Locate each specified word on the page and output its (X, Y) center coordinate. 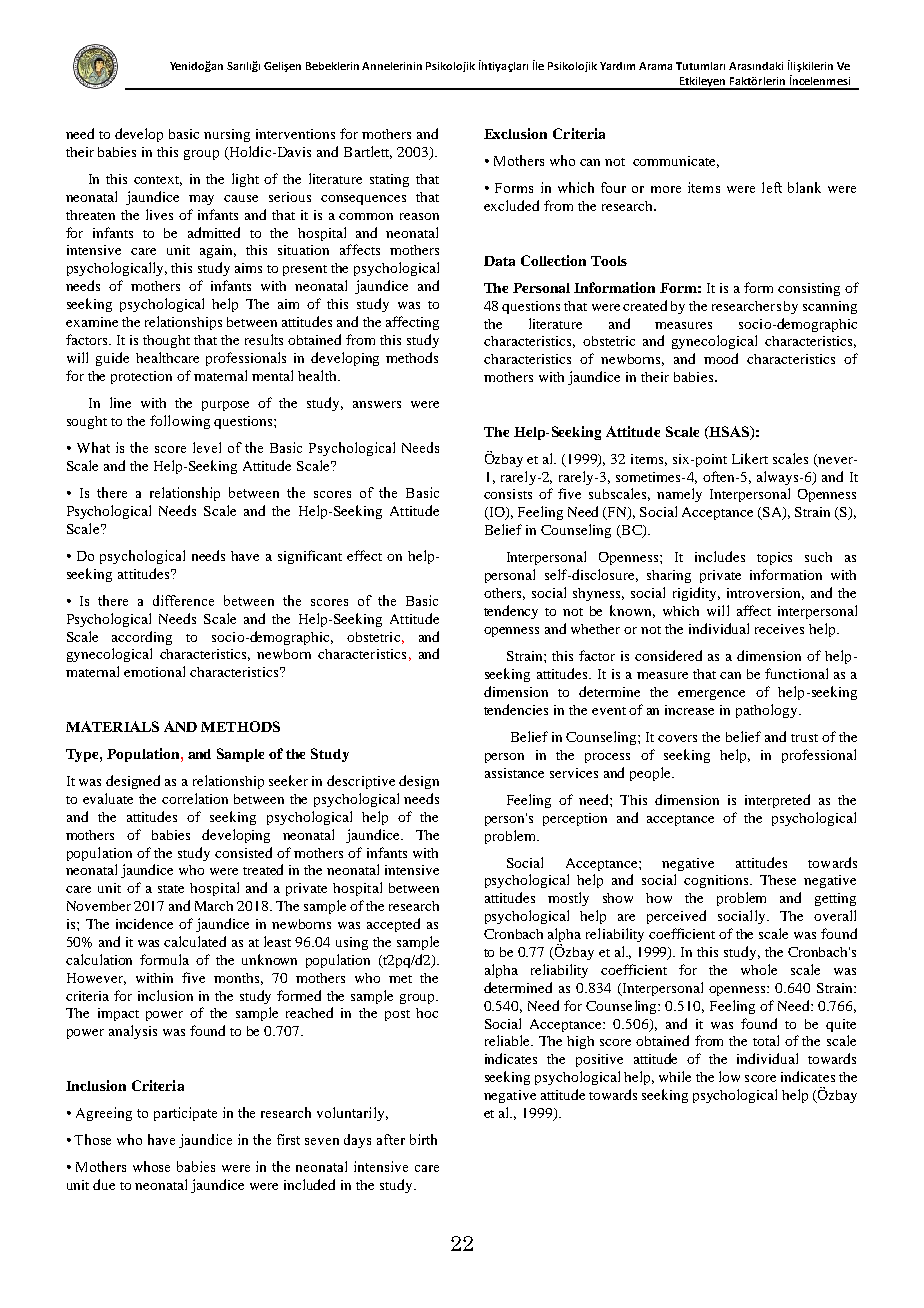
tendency (511, 612)
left (772, 187)
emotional (154, 671)
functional (796, 673)
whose (151, 1166)
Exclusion (515, 133)
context (158, 181)
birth (423, 1139)
